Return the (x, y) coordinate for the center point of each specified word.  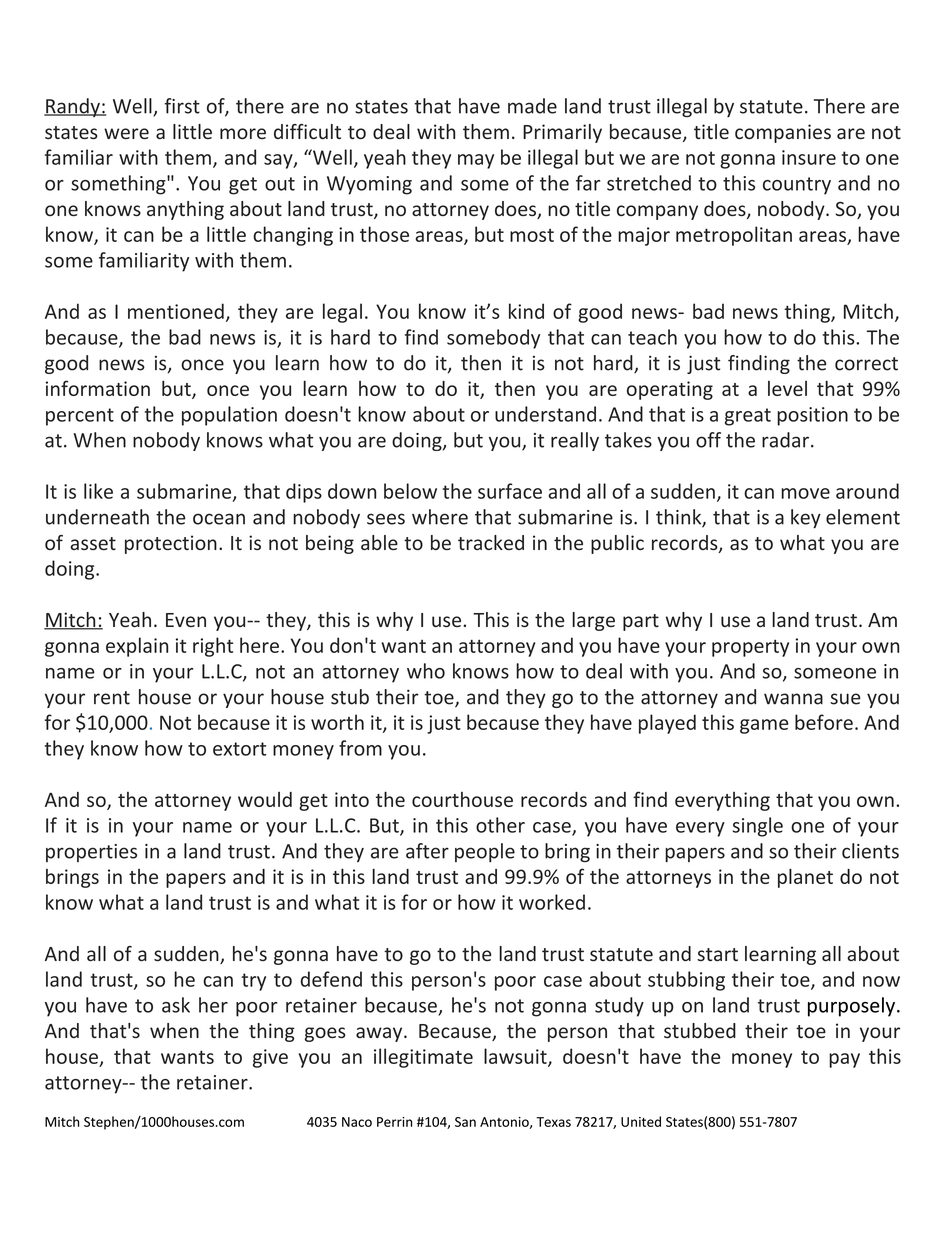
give (270, 1058)
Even (186, 620)
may (476, 161)
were (126, 133)
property (750, 648)
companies (783, 133)
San (465, 1122)
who (426, 671)
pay (844, 1060)
